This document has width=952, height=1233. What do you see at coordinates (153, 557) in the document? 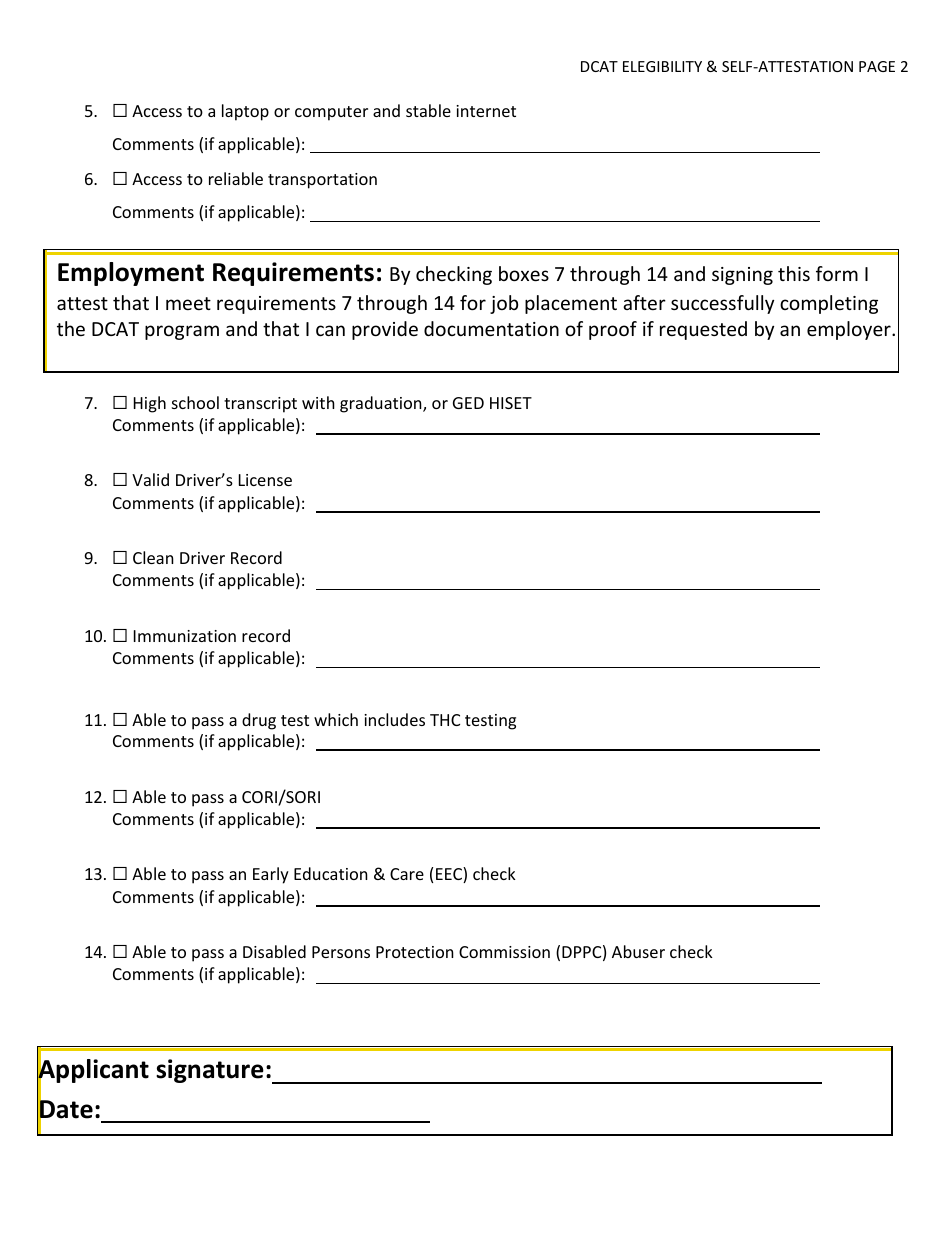
I see `Clean` at bounding box center [153, 557].
